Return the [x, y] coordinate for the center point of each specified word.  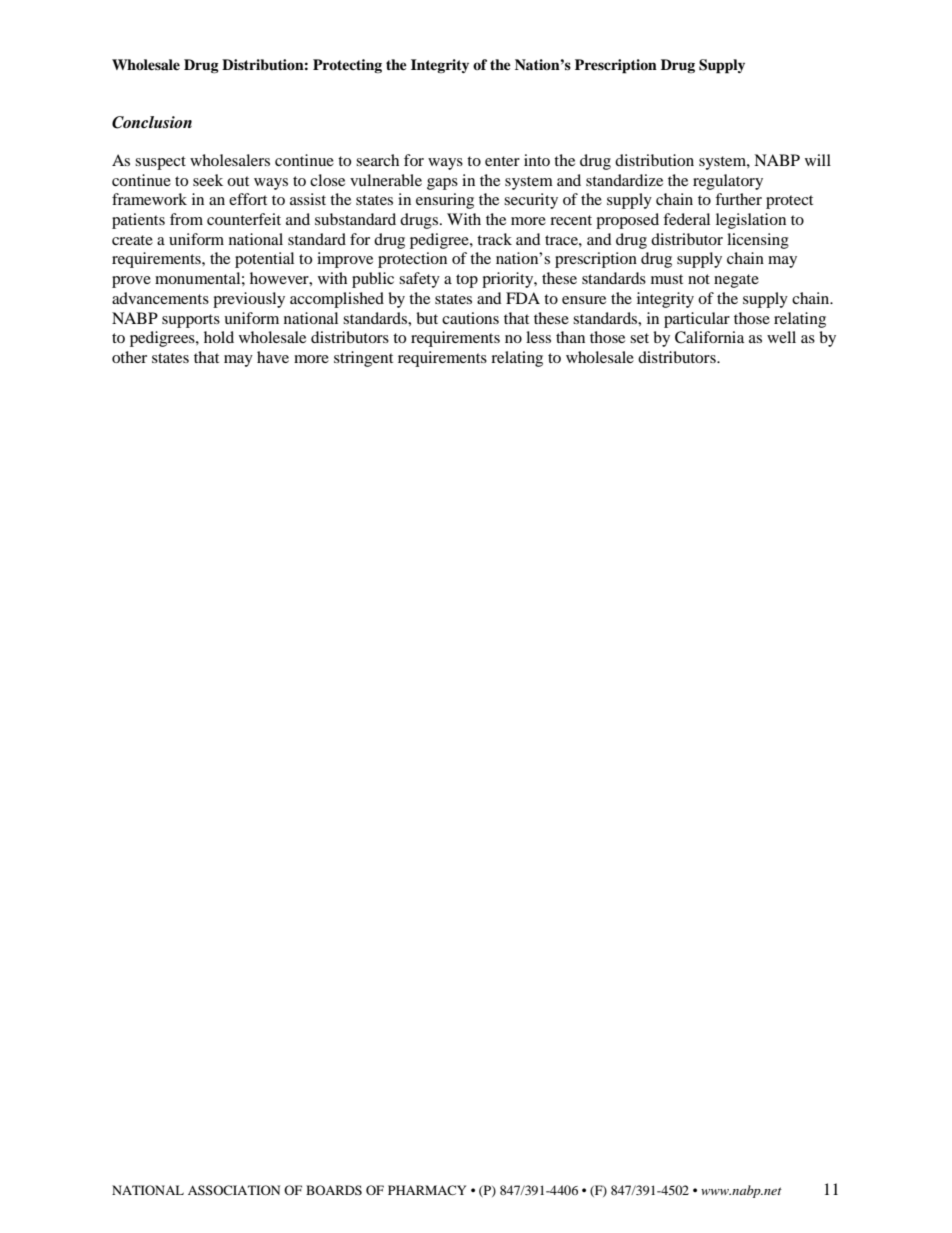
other [129, 357]
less [538, 337]
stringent [363, 359]
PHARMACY [427, 1190]
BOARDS [334, 1190]
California [709, 337]
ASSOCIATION [234, 1190]
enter [502, 161]
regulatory [728, 182]
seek [208, 180]
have [273, 357]
